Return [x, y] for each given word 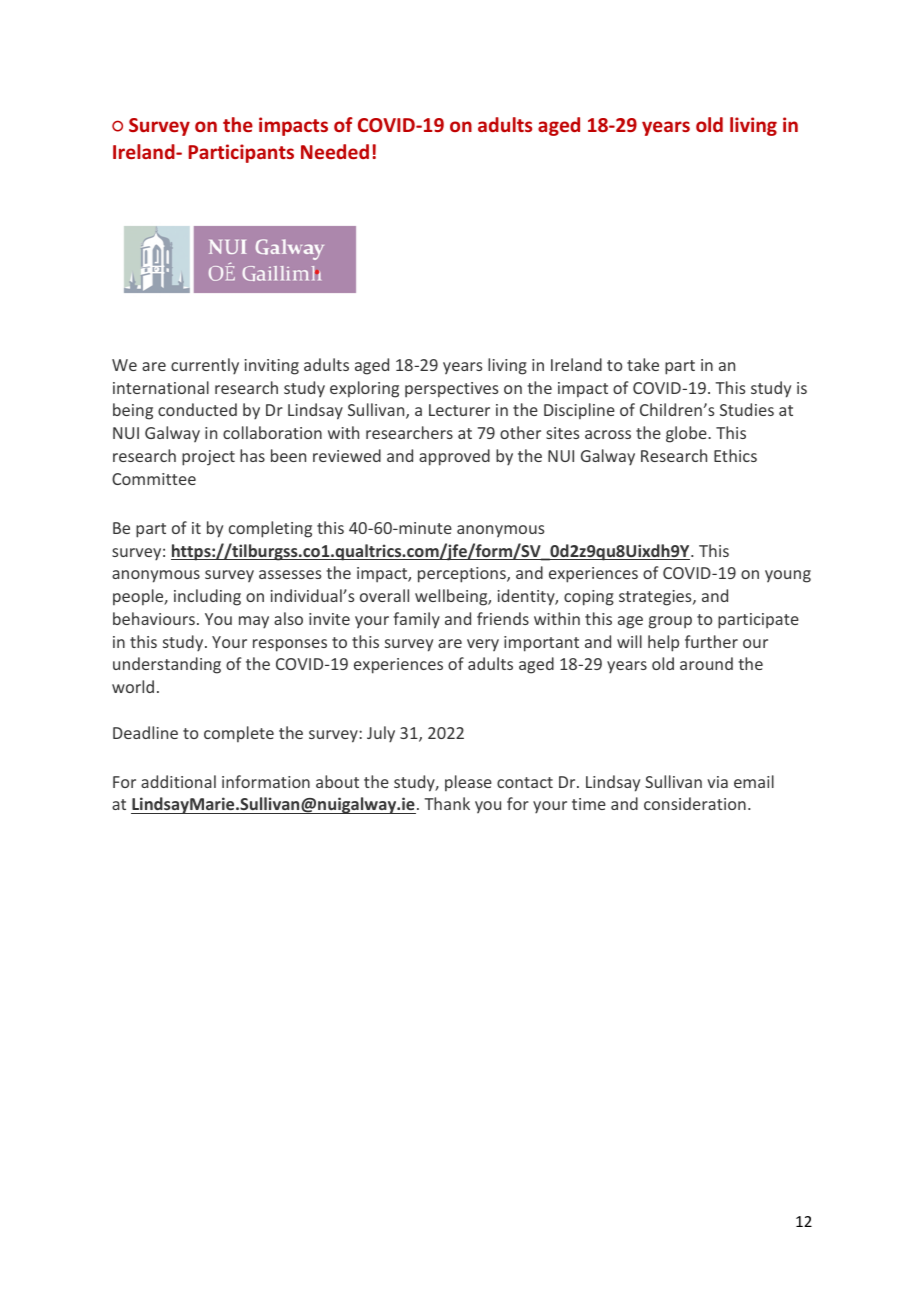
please [468, 783]
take [643, 364]
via [717, 782]
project [208, 458]
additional [178, 781]
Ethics [735, 455]
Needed [335, 151]
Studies [747, 409]
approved [454, 457]
